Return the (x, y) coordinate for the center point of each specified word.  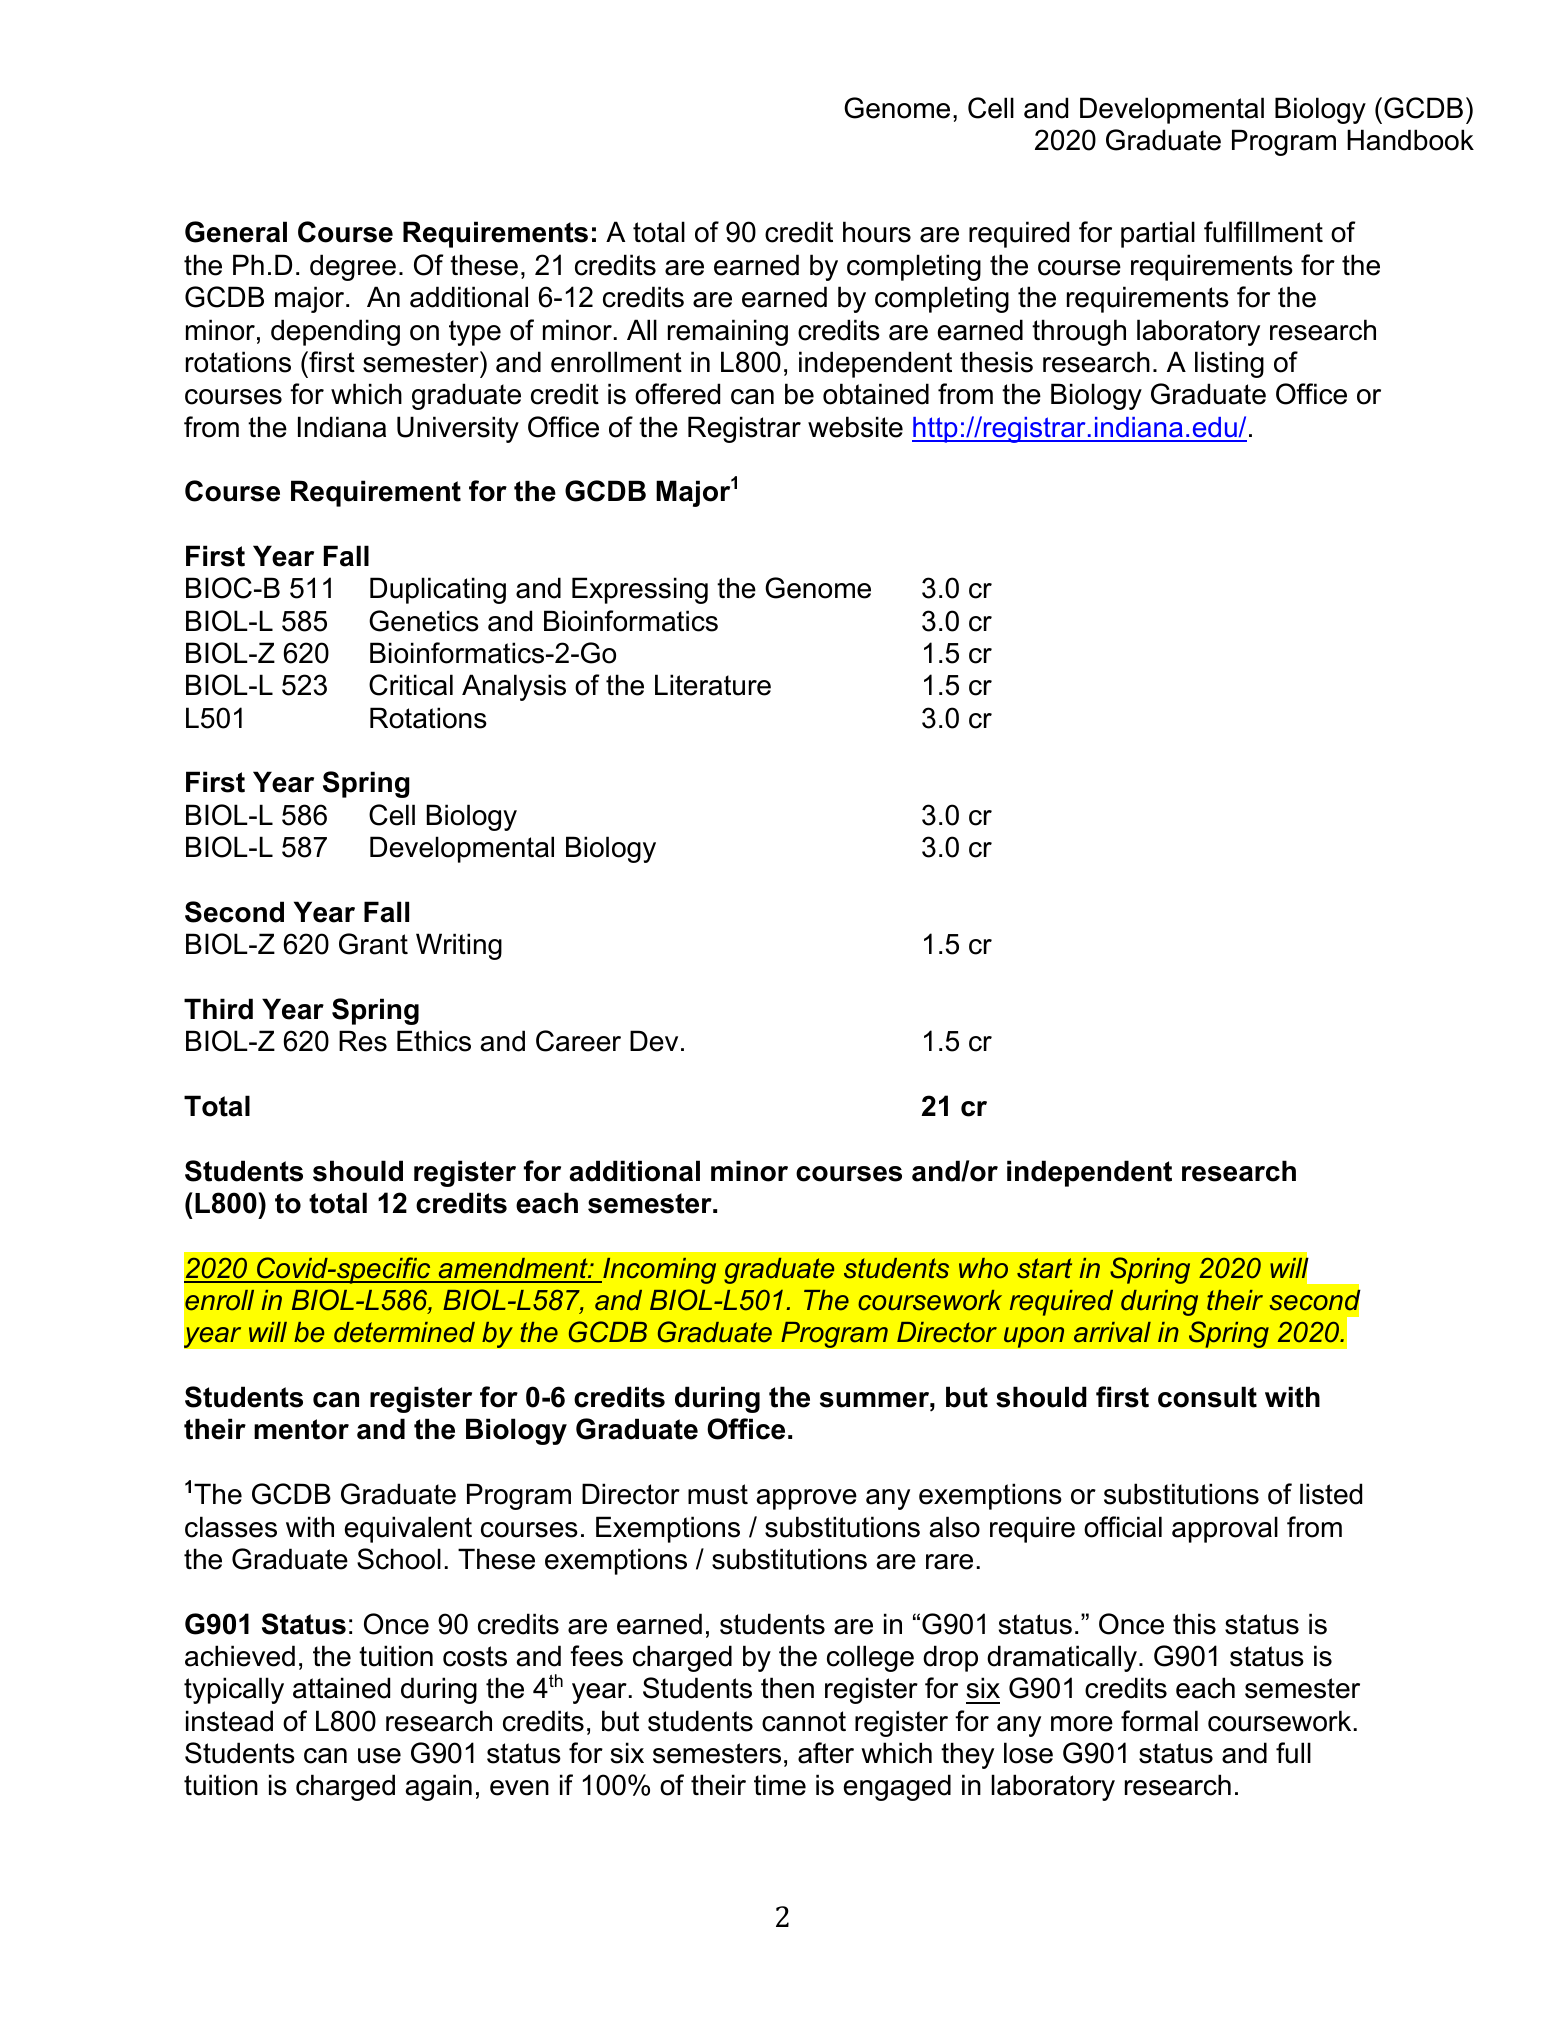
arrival (1112, 1332)
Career (578, 1041)
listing (1229, 364)
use (379, 1756)
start (1044, 1268)
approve (807, 1499)
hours (877, 232)
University (458, 429)
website (855, 427)
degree (353, 267)
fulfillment (1263, 232)
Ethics (434, 1041)
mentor (301, 1429)
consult (1207, 1397)
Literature (713, 685)
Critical (411, 685)
